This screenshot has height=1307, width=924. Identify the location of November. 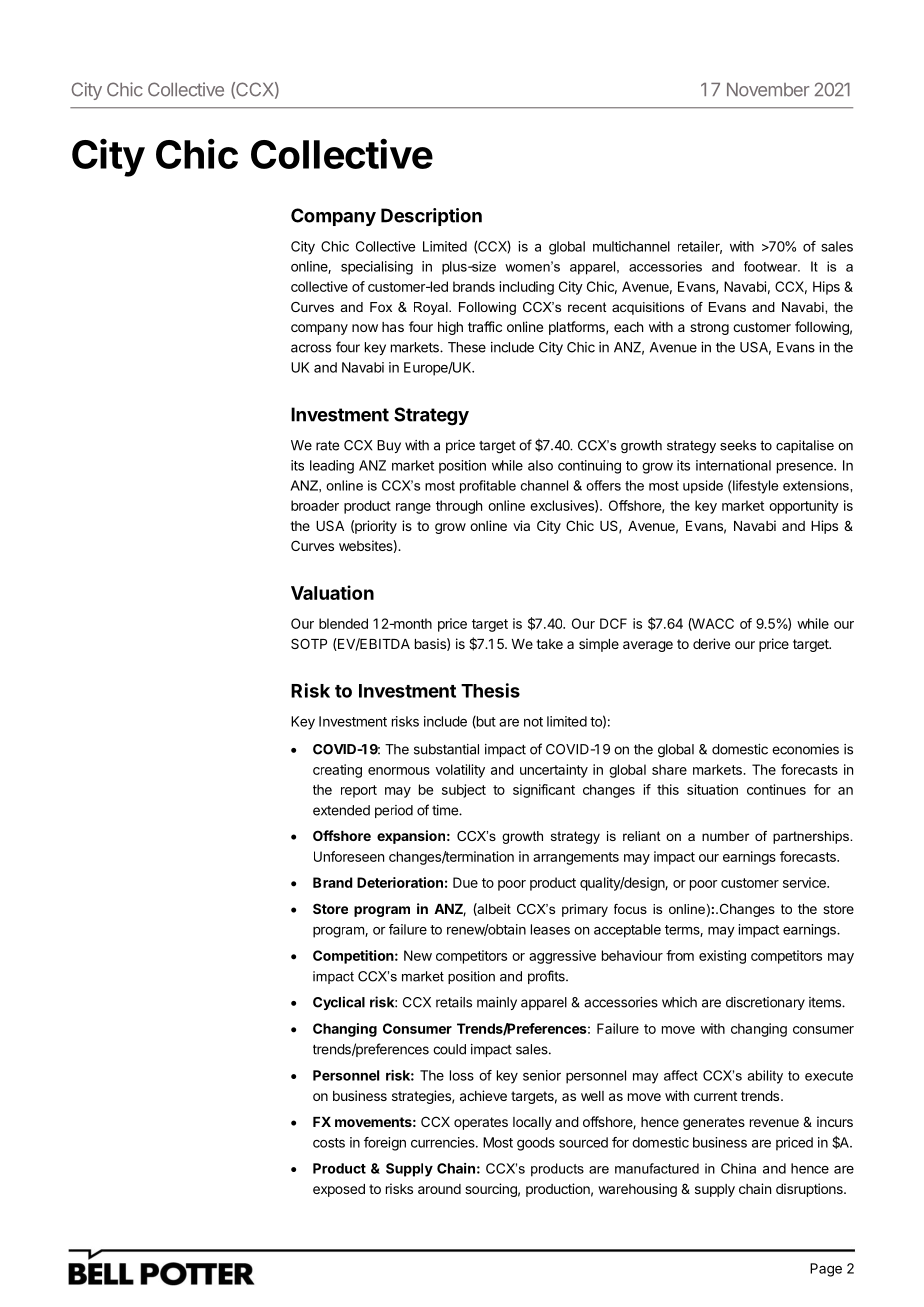
(768, 90).
